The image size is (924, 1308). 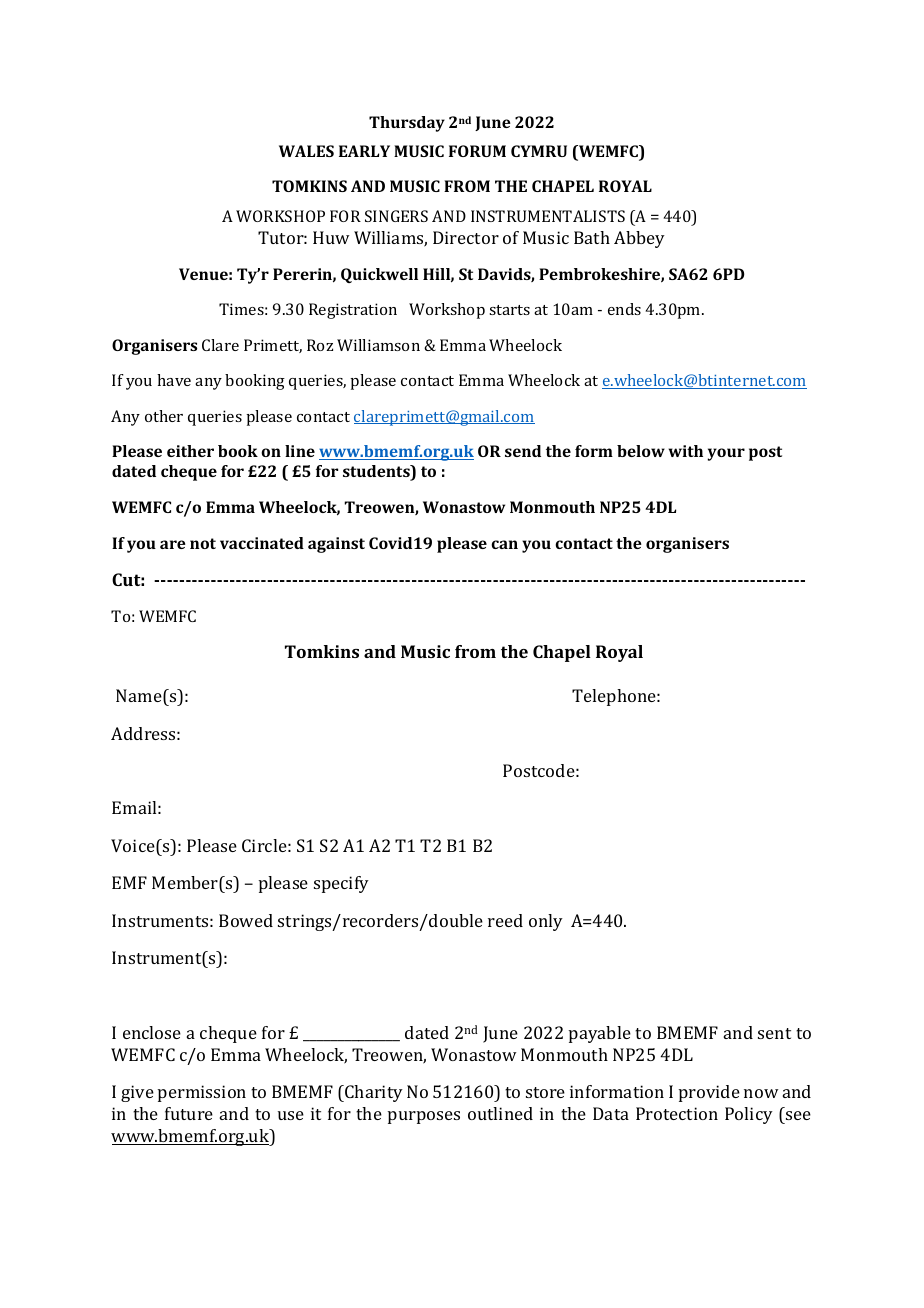 What do you see at coordinates (709, 1093) in the screenshot?
I see `provide` at bounding box center [709, 1093].
